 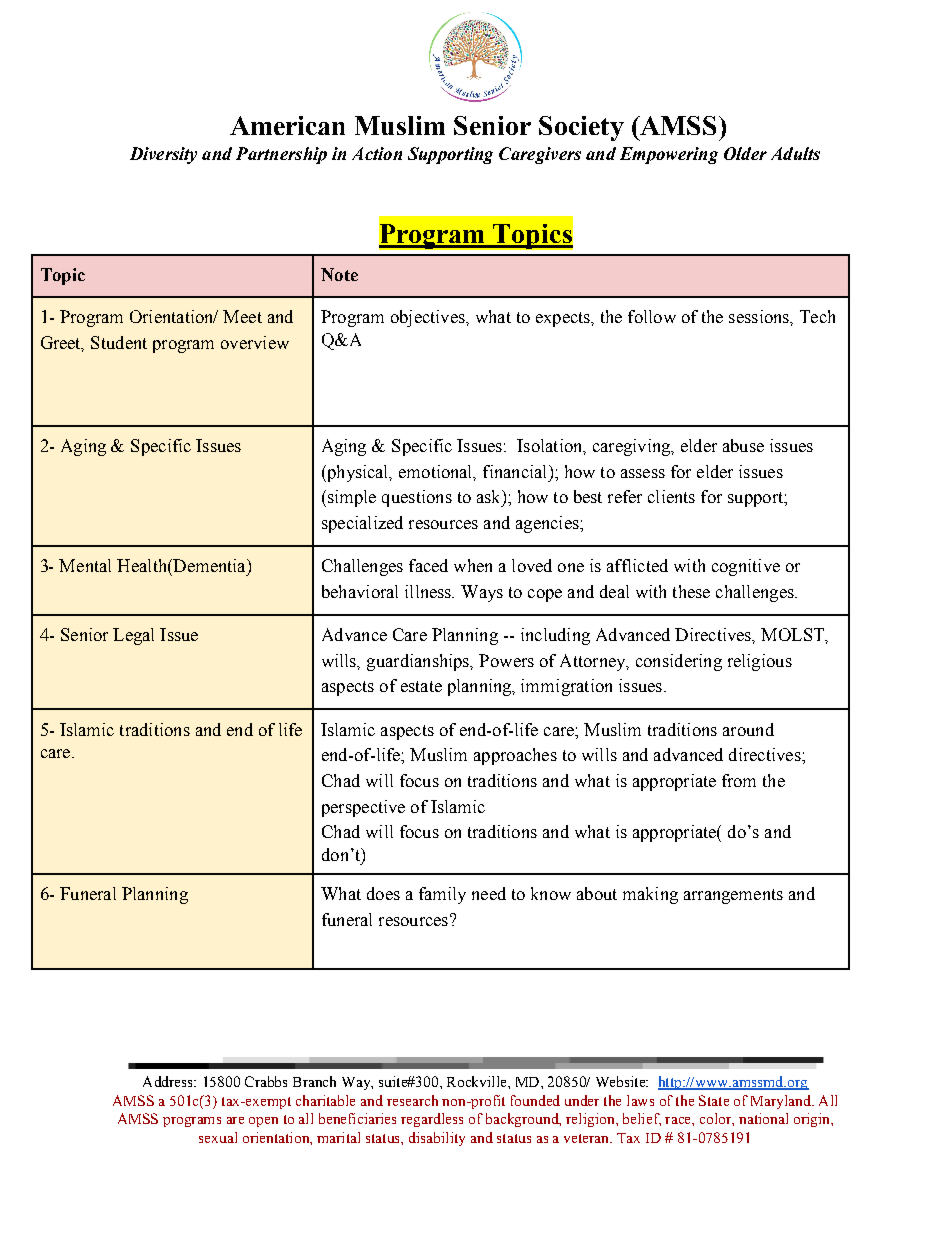 I want to click on Address, so click(x=169, y=1081).
